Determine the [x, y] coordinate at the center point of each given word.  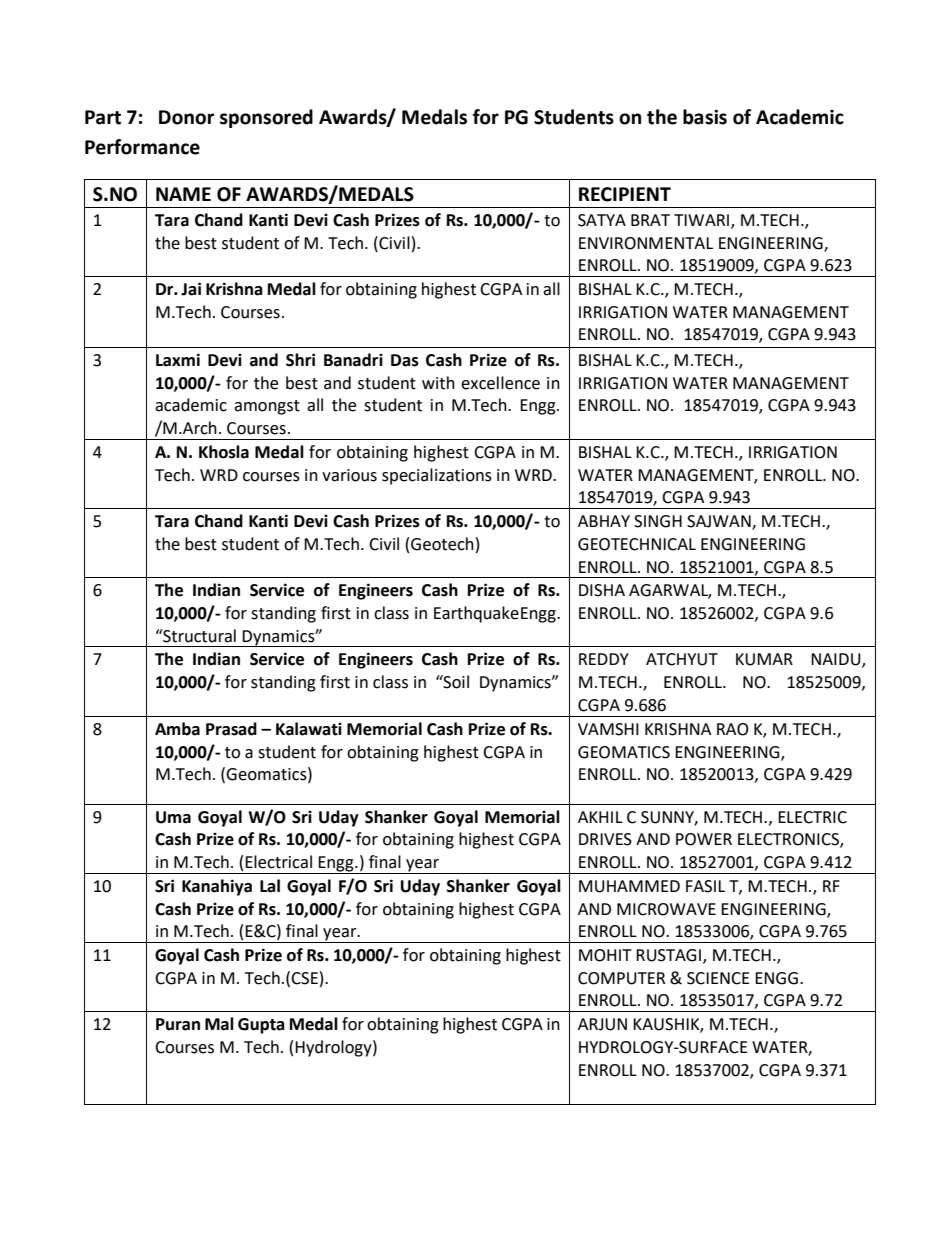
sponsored [266, 118]
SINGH [658, 521]
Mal [219, 1024]
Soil [455, 682]
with [438, 383]
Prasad [231, 729]
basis [705, 117]
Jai [191, 289]
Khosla [224, 452]
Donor [186, 117]
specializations [437, 476]
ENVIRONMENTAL [646, 243]
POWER [704, 839]
